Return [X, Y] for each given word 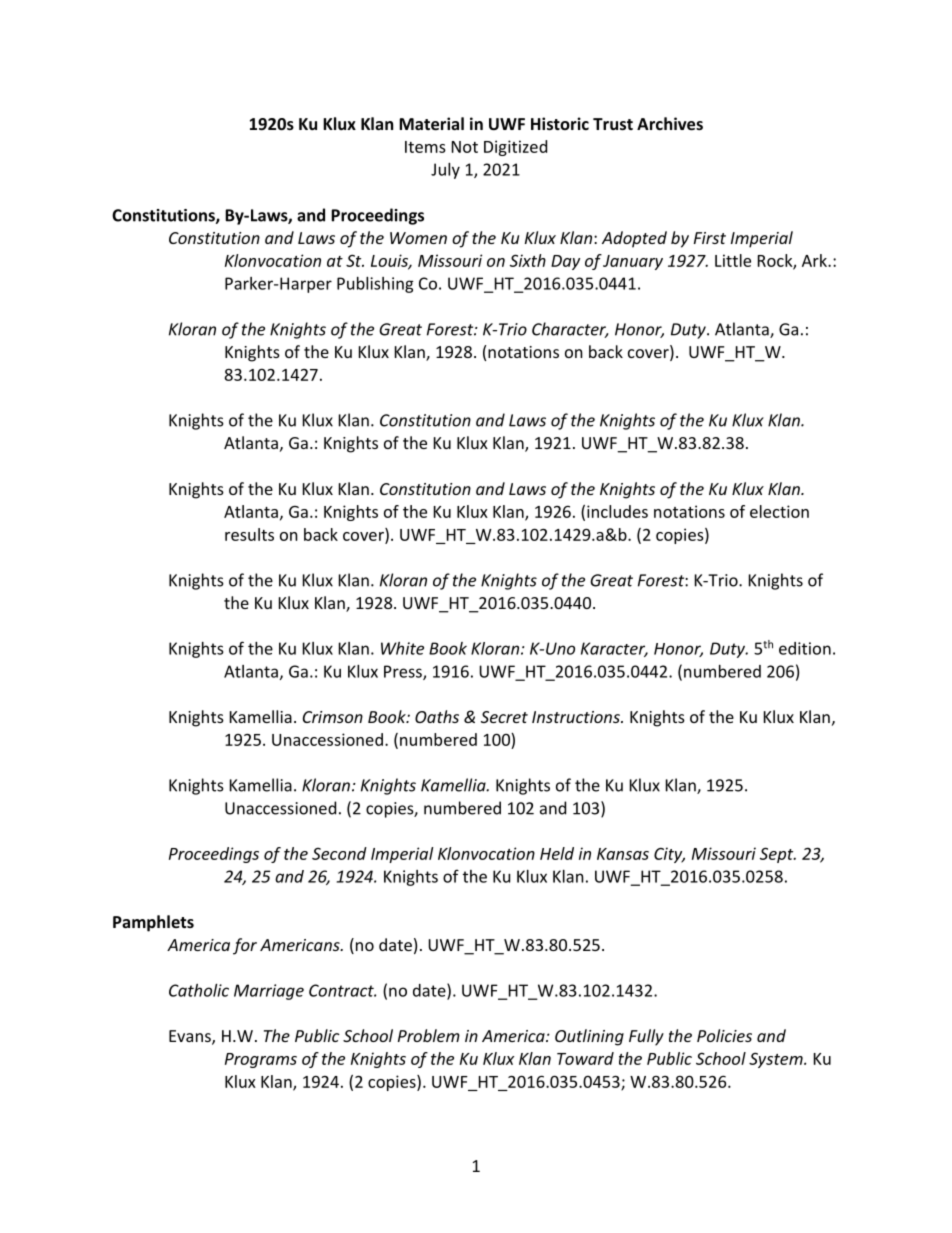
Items [425, 147]
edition [805, 648]
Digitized [515, 148]
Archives [670, 123]
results [249, 534]
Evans [191, 1037]
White [402, 648]
